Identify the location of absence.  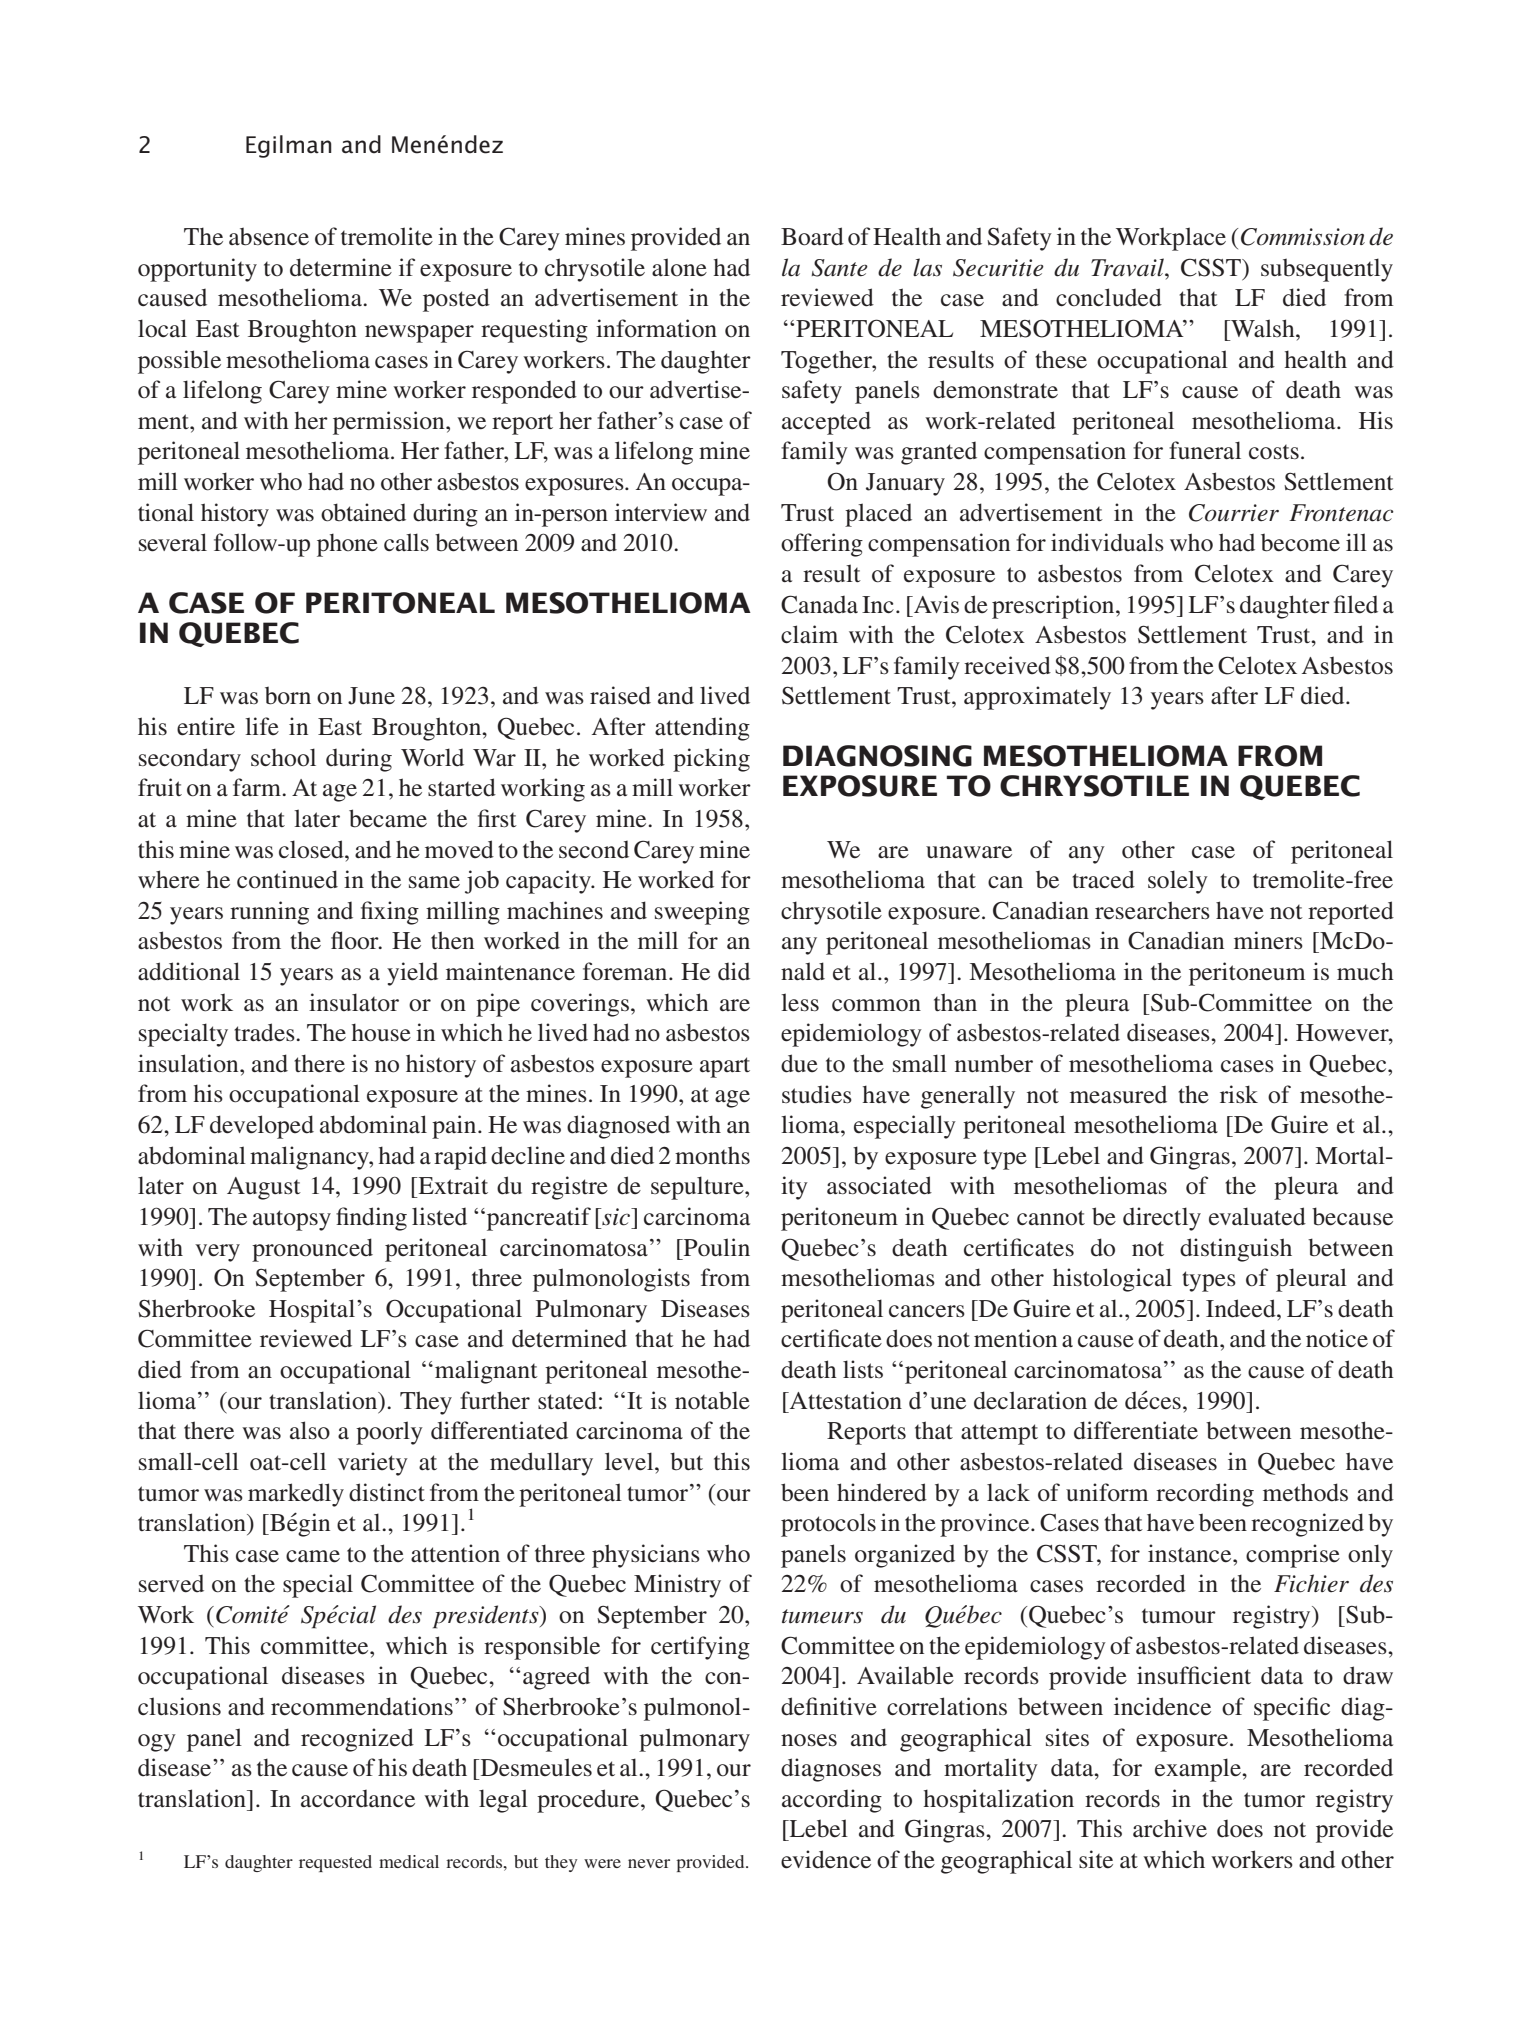
(269, 236).
